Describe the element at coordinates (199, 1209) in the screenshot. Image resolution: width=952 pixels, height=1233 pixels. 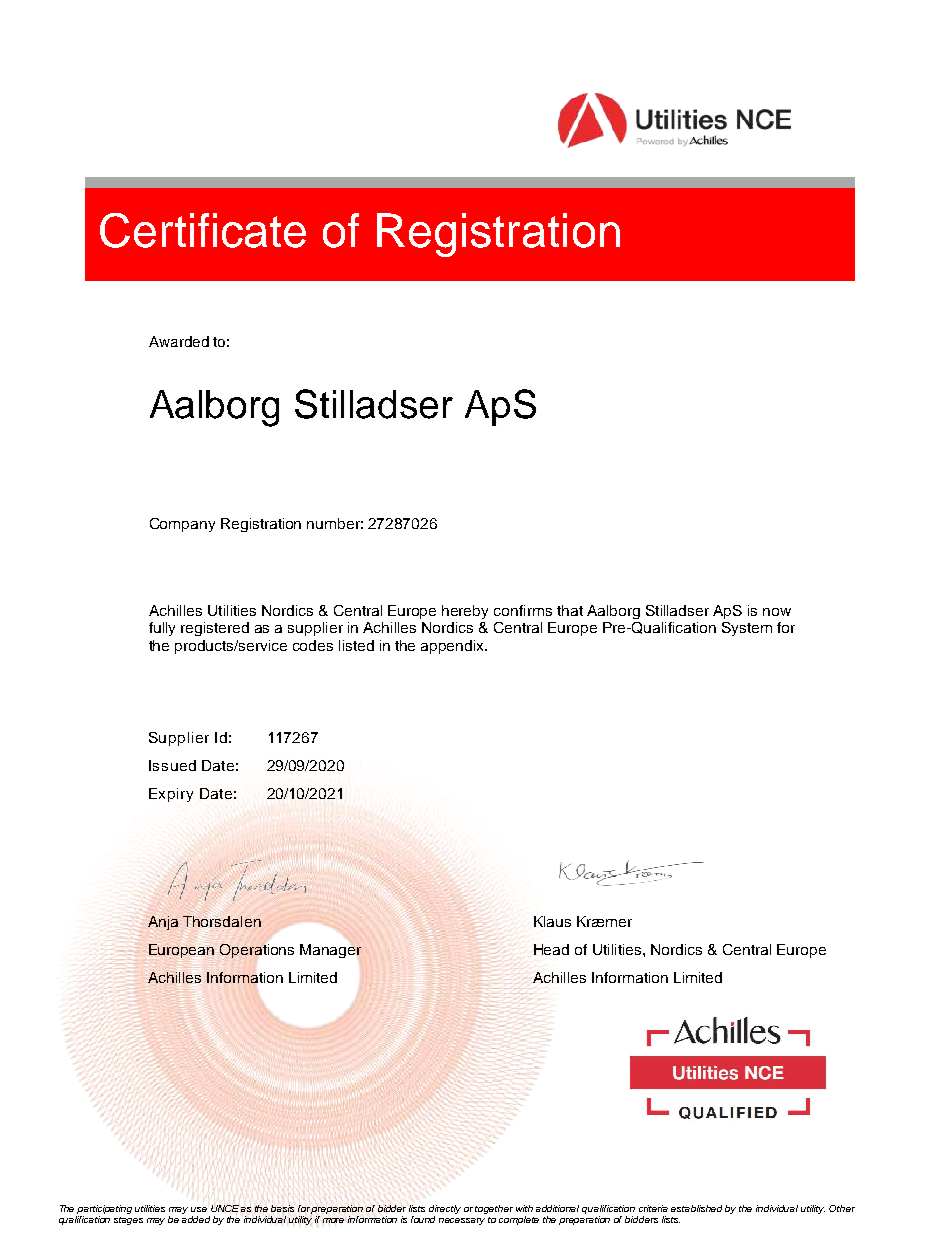
I see `use` at that location.
